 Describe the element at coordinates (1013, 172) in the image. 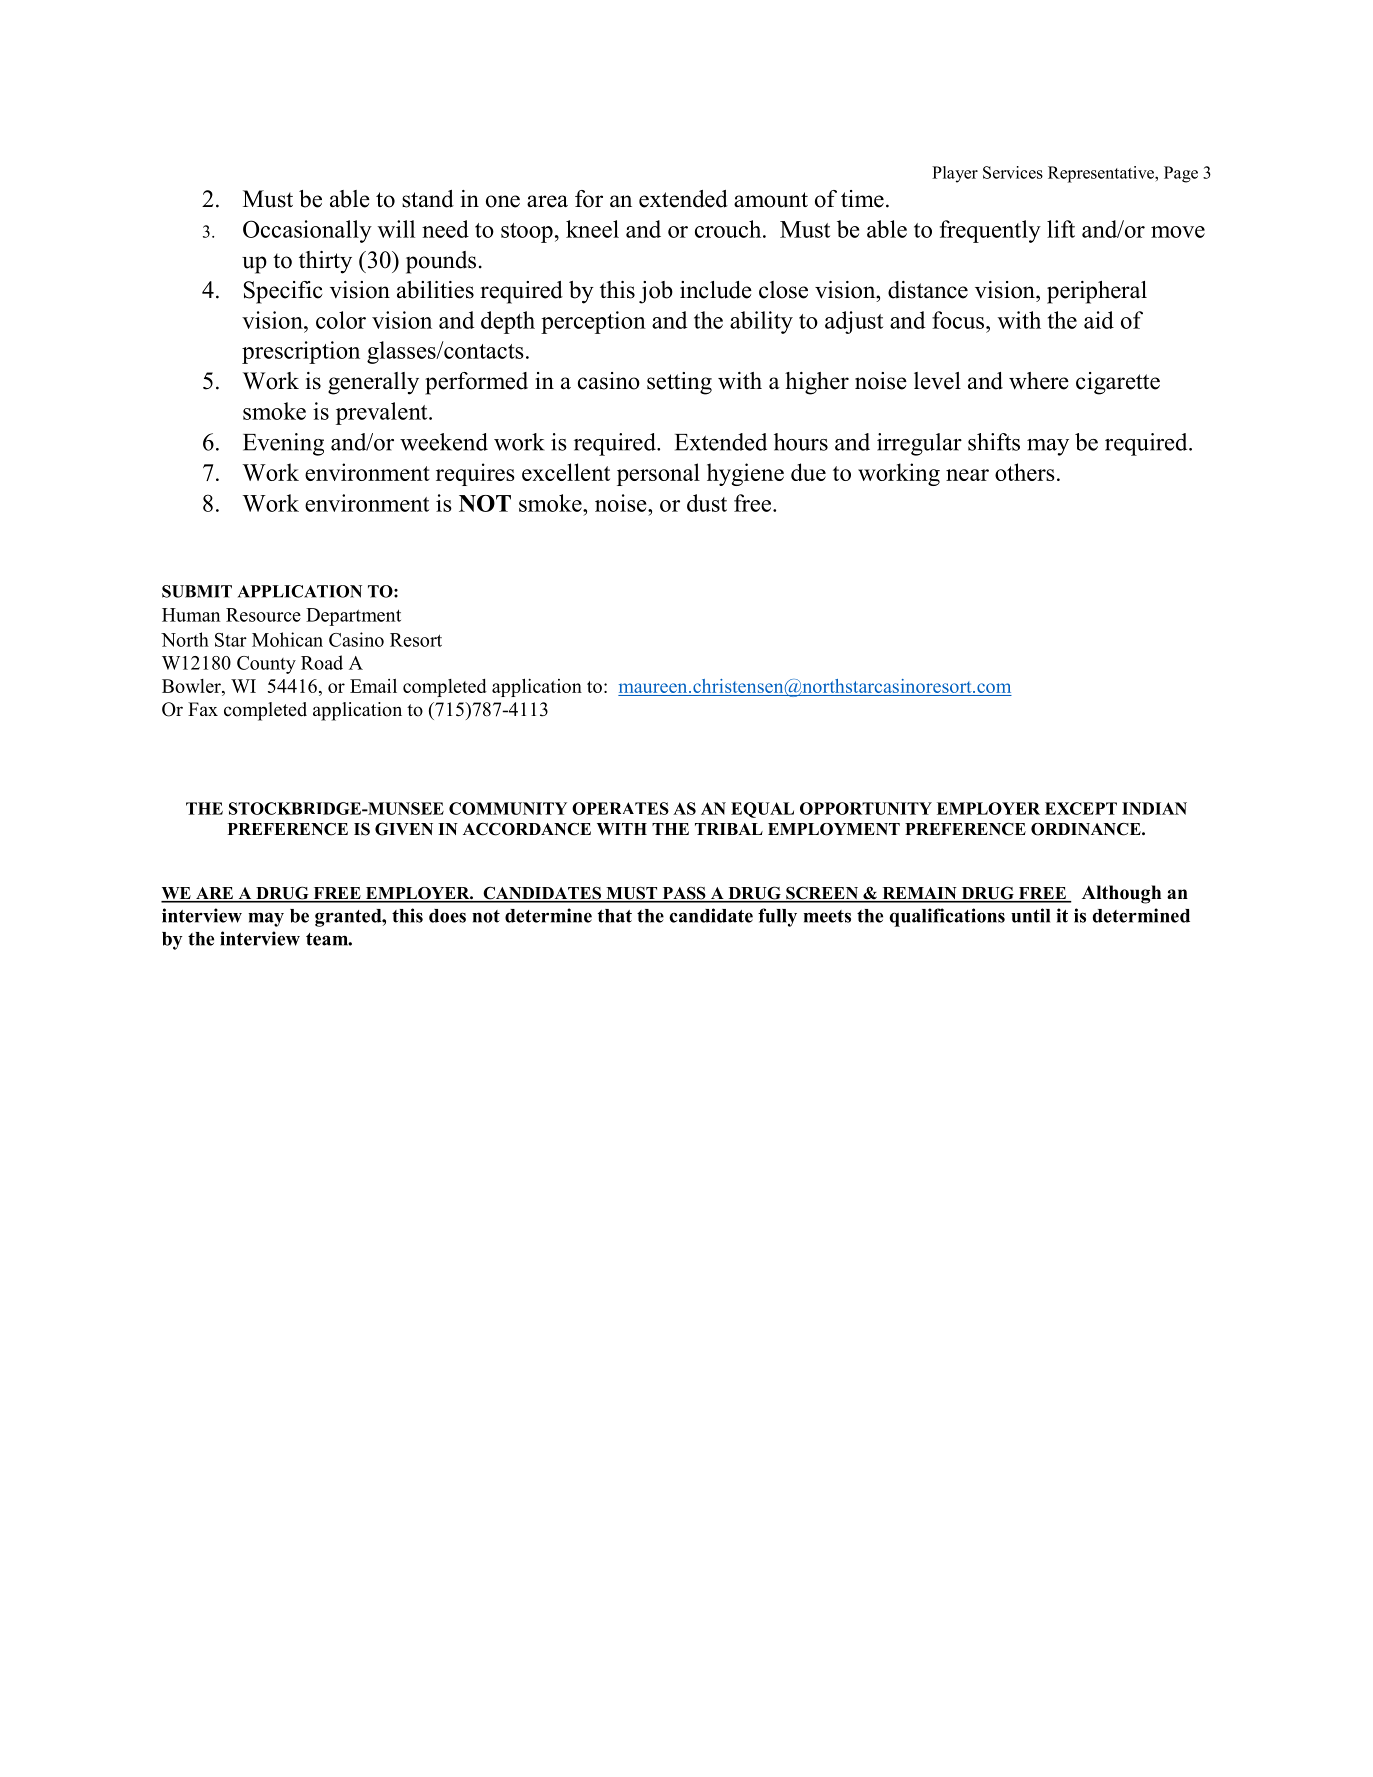

I see `Services` at that location.
